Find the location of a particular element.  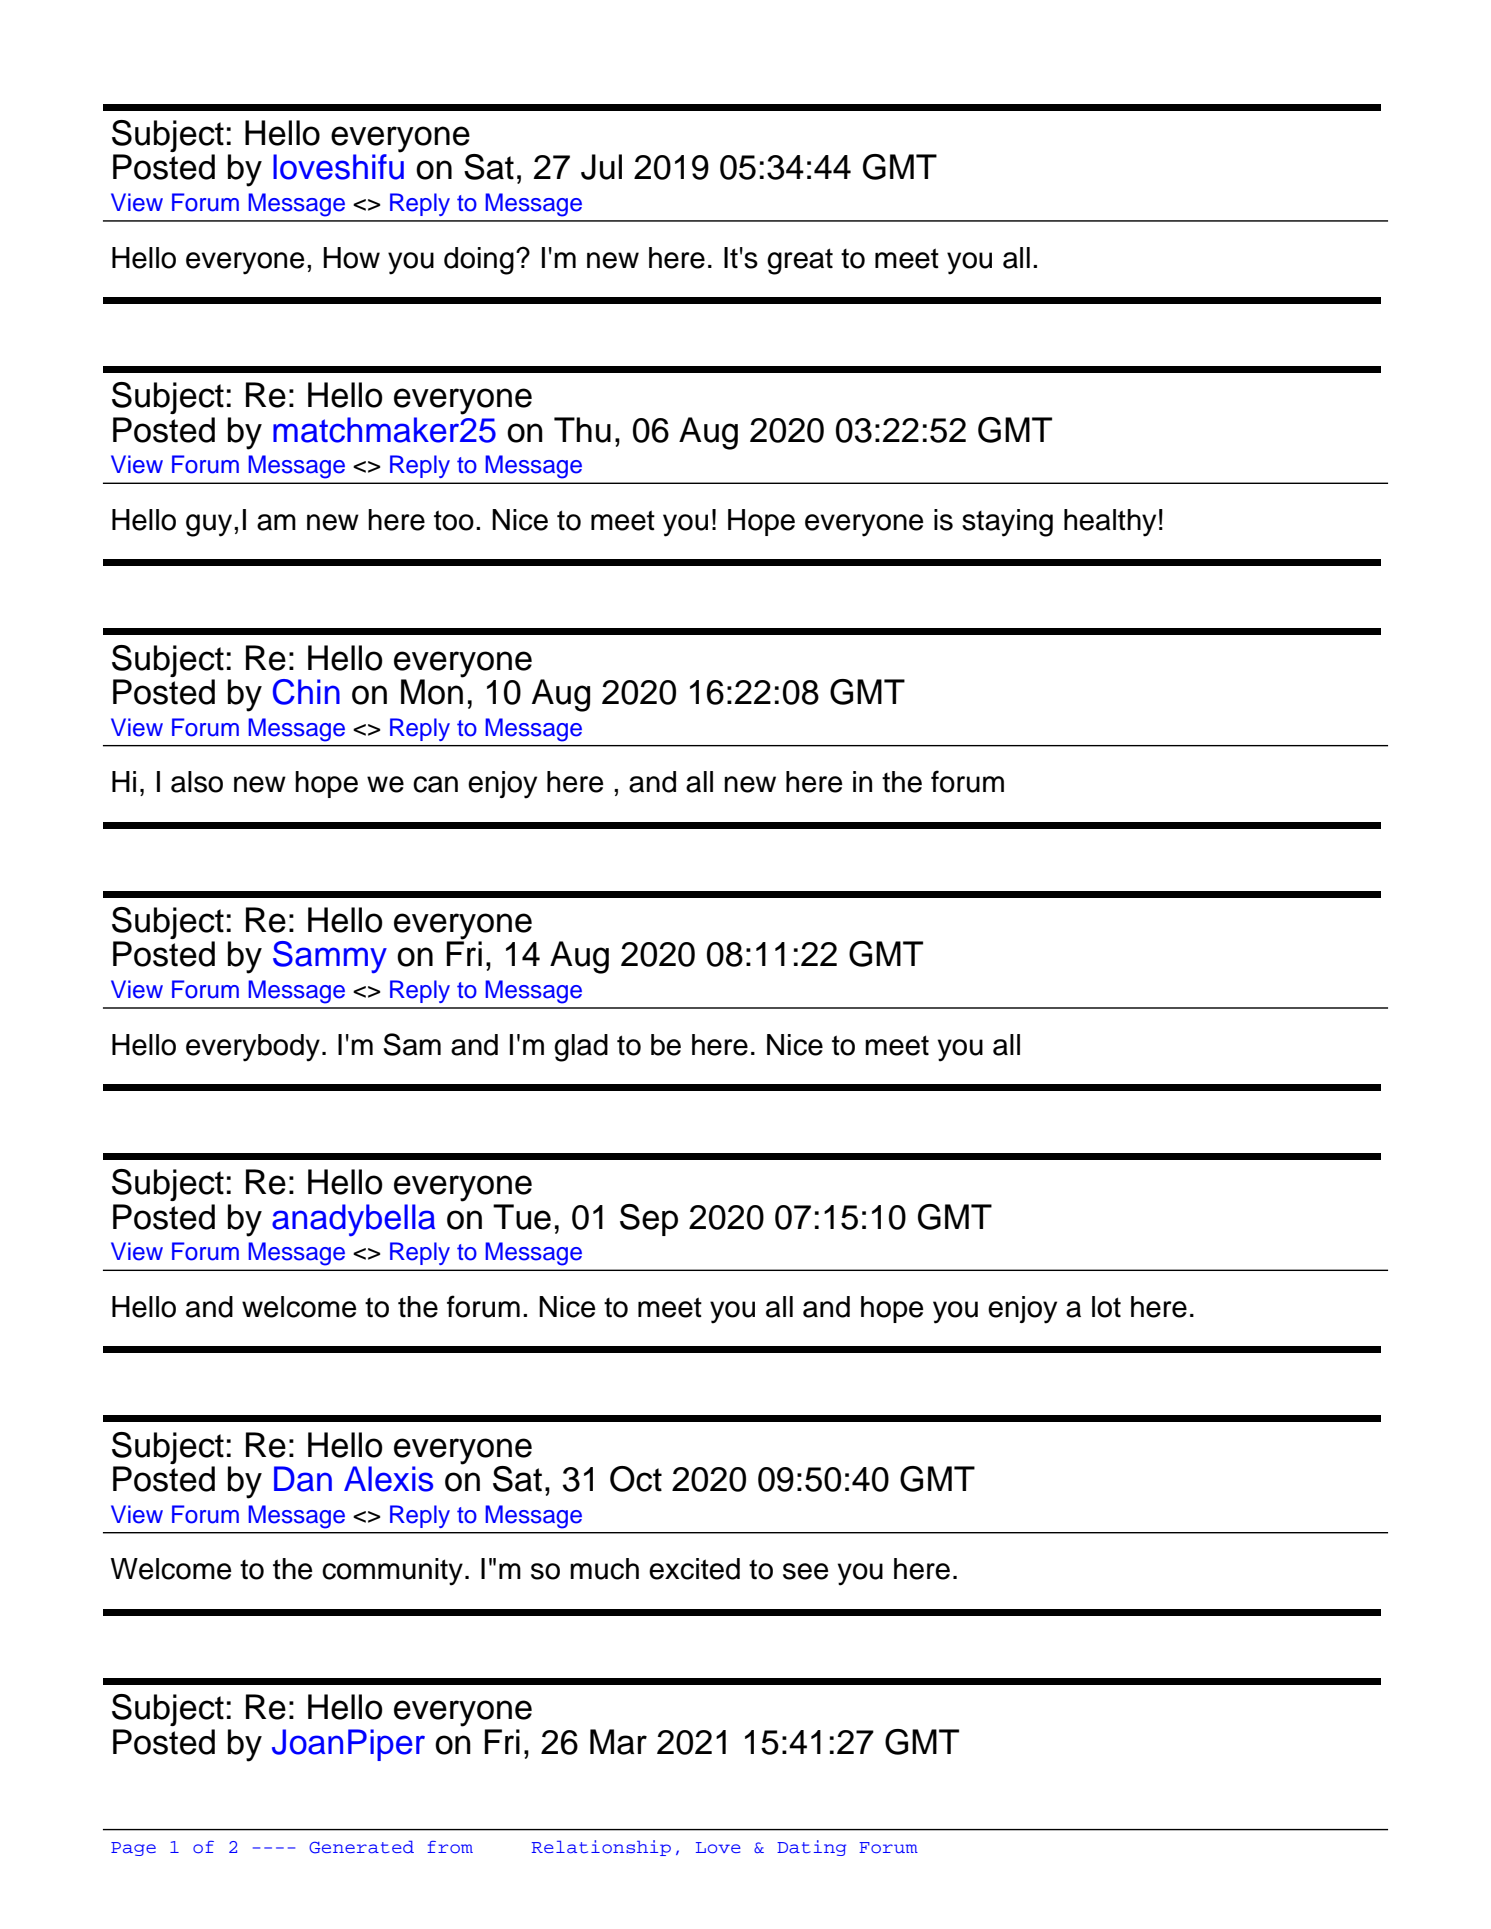

can is located at coordinates (435, 784).
